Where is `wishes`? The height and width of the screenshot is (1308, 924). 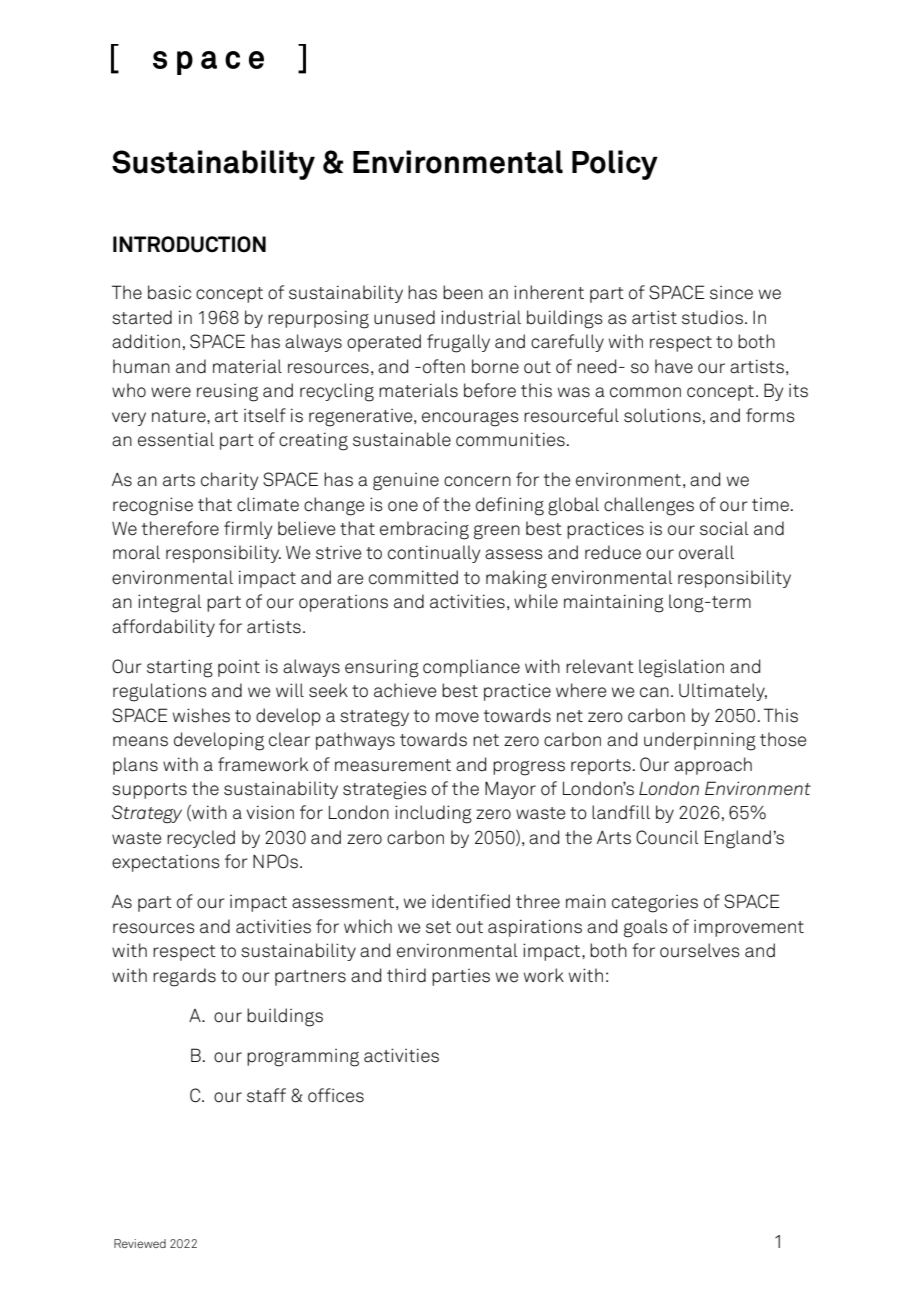 wishes is located at coordinates (201, 715).
